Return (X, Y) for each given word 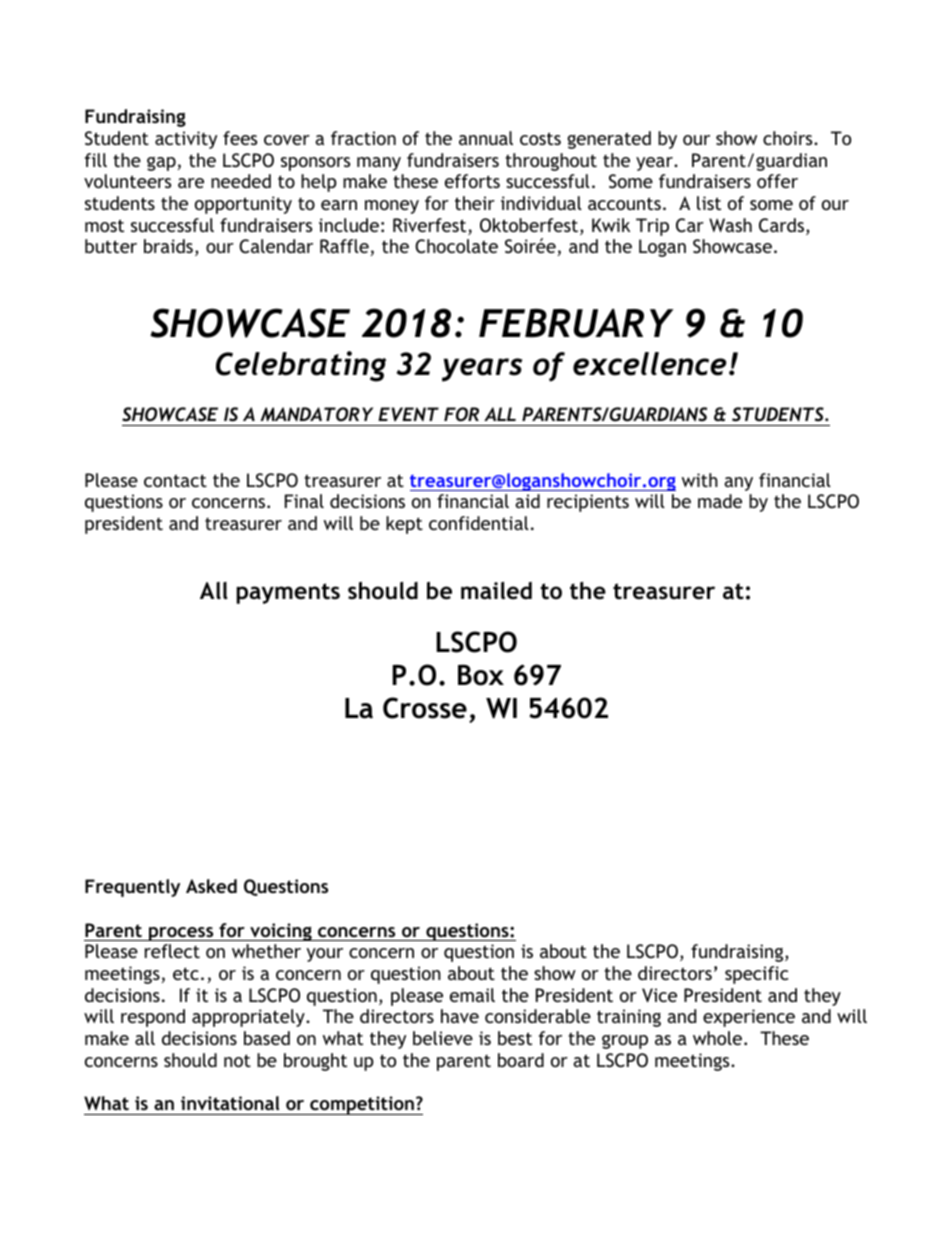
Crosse (425, 708)
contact (175, 480)
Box (481, 675)
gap (161, 164)
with (700, 480)
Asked (211, 886)
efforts (472, 181)
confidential (479, 523)
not (237, 1060)
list (709, 203)
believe (443, 1038)
